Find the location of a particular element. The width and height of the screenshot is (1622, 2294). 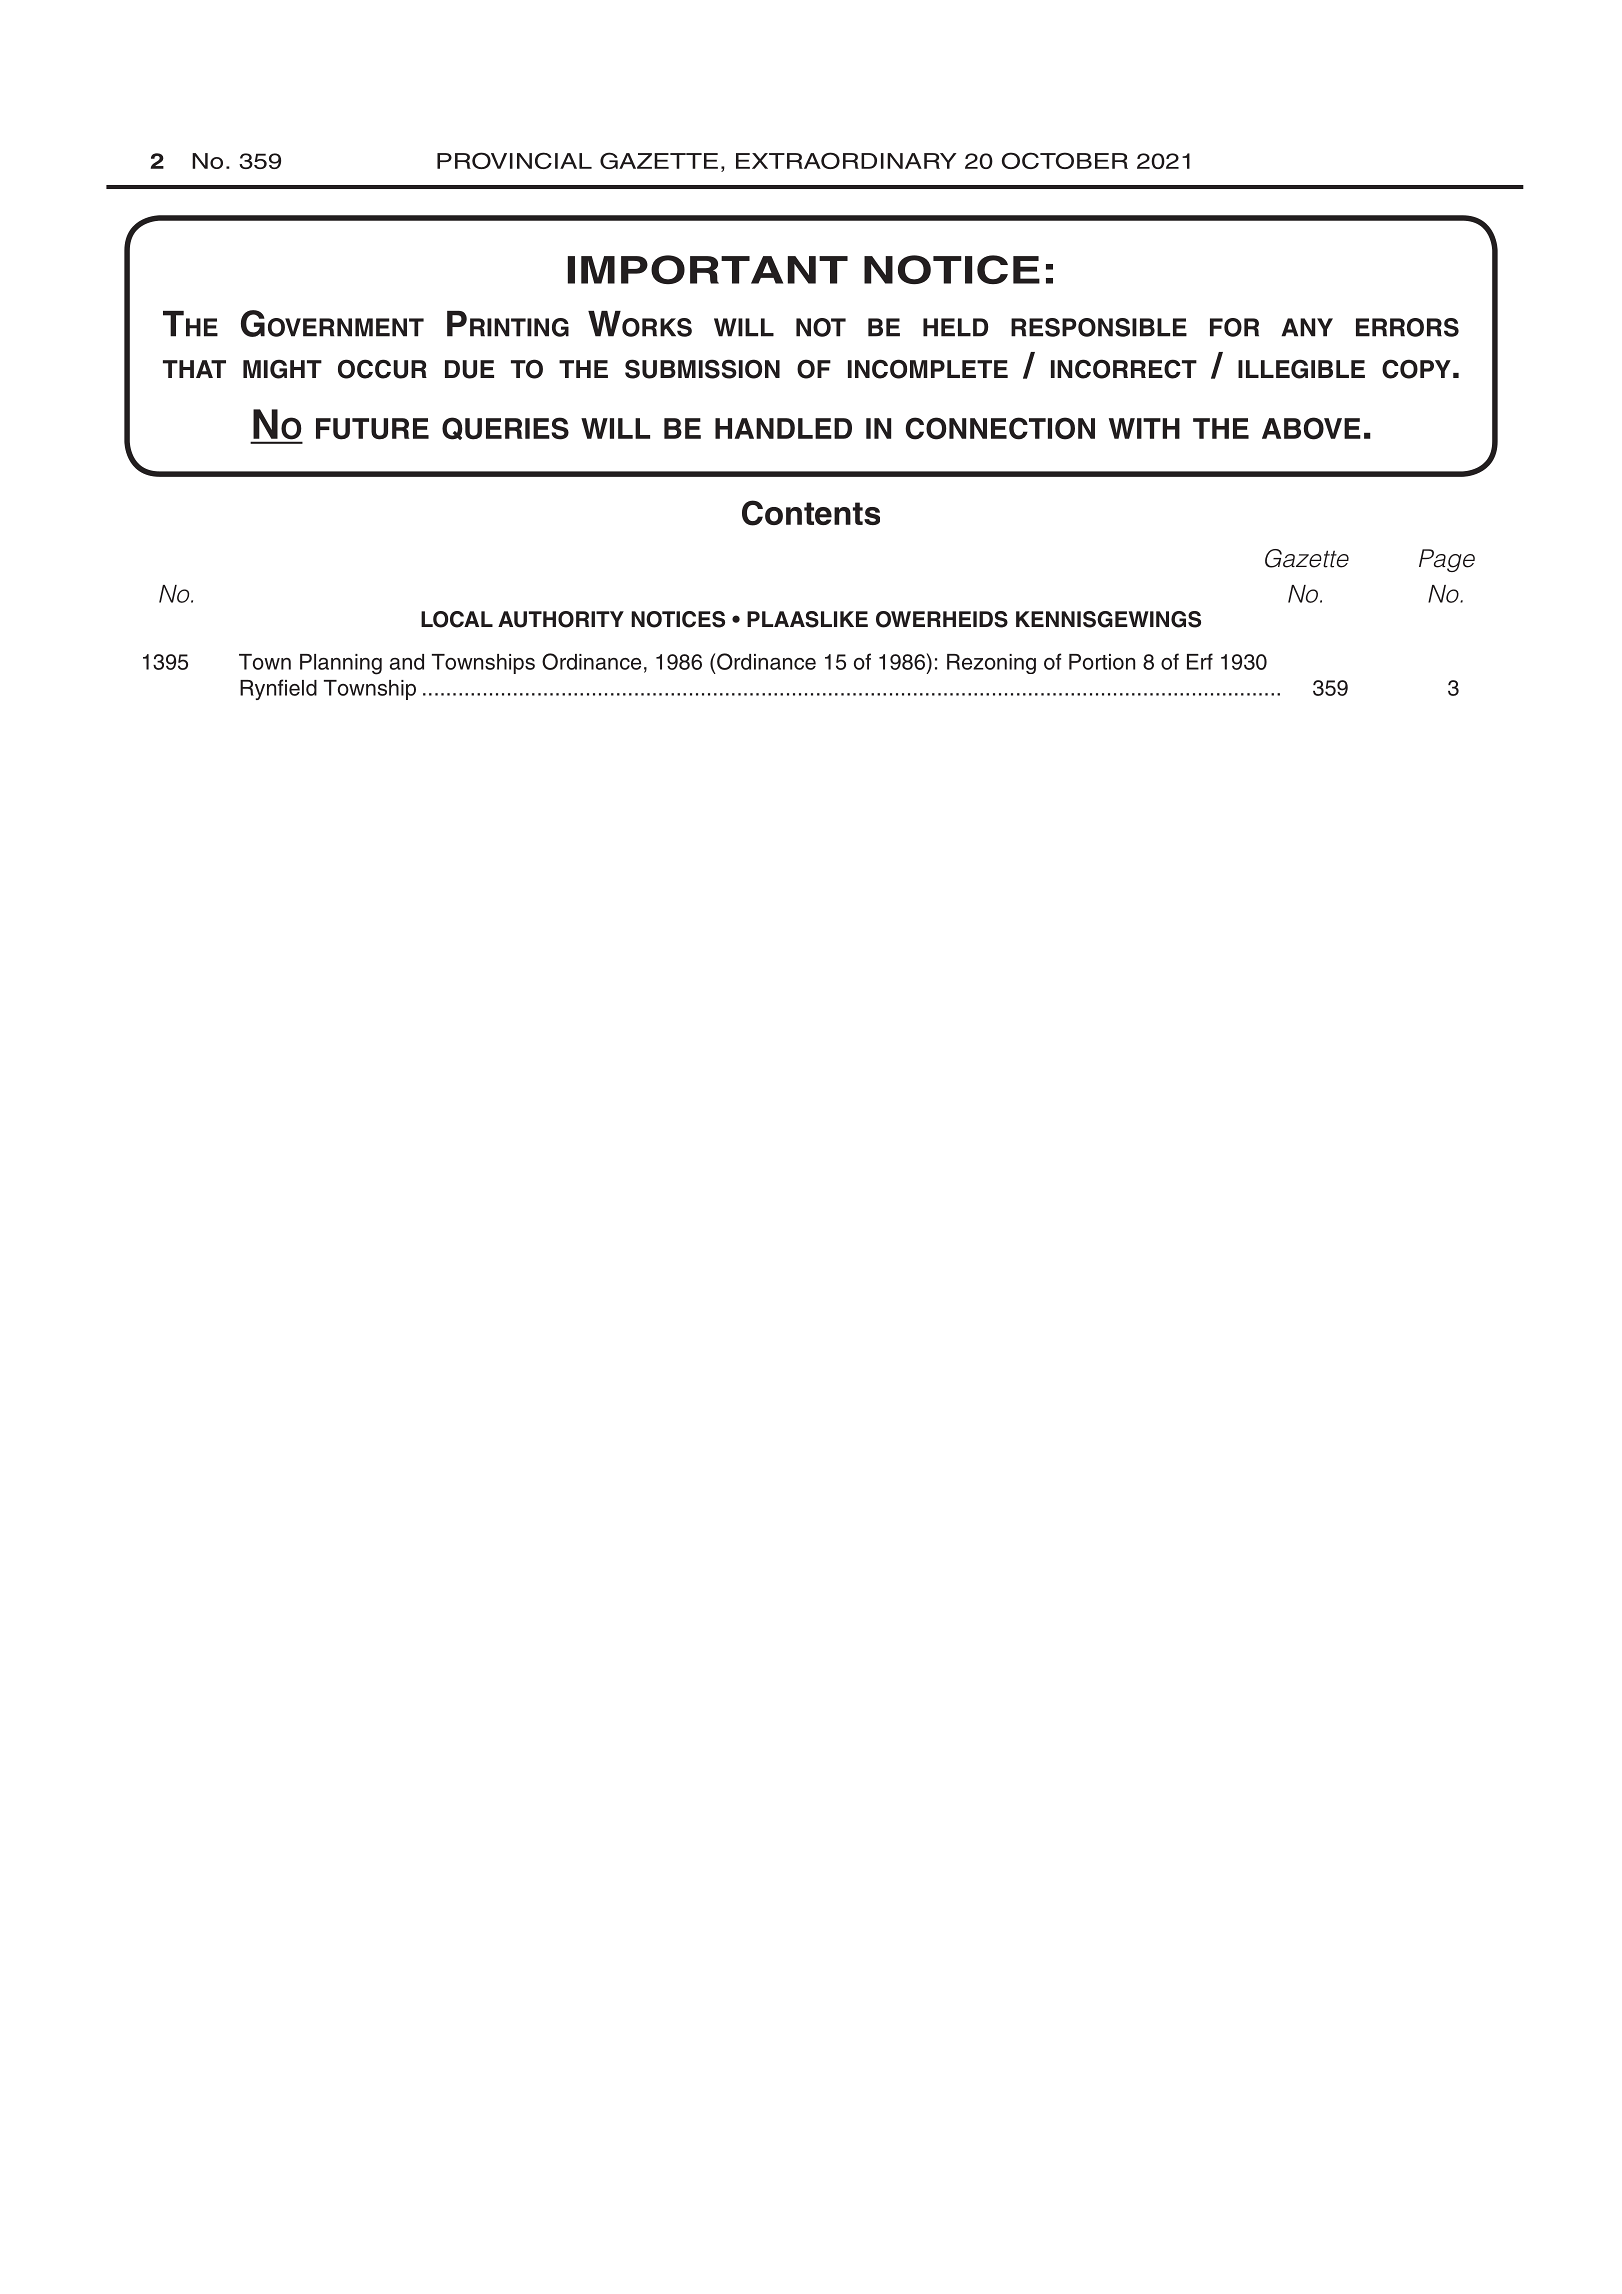

queries is located at coordinates (505, 428).
